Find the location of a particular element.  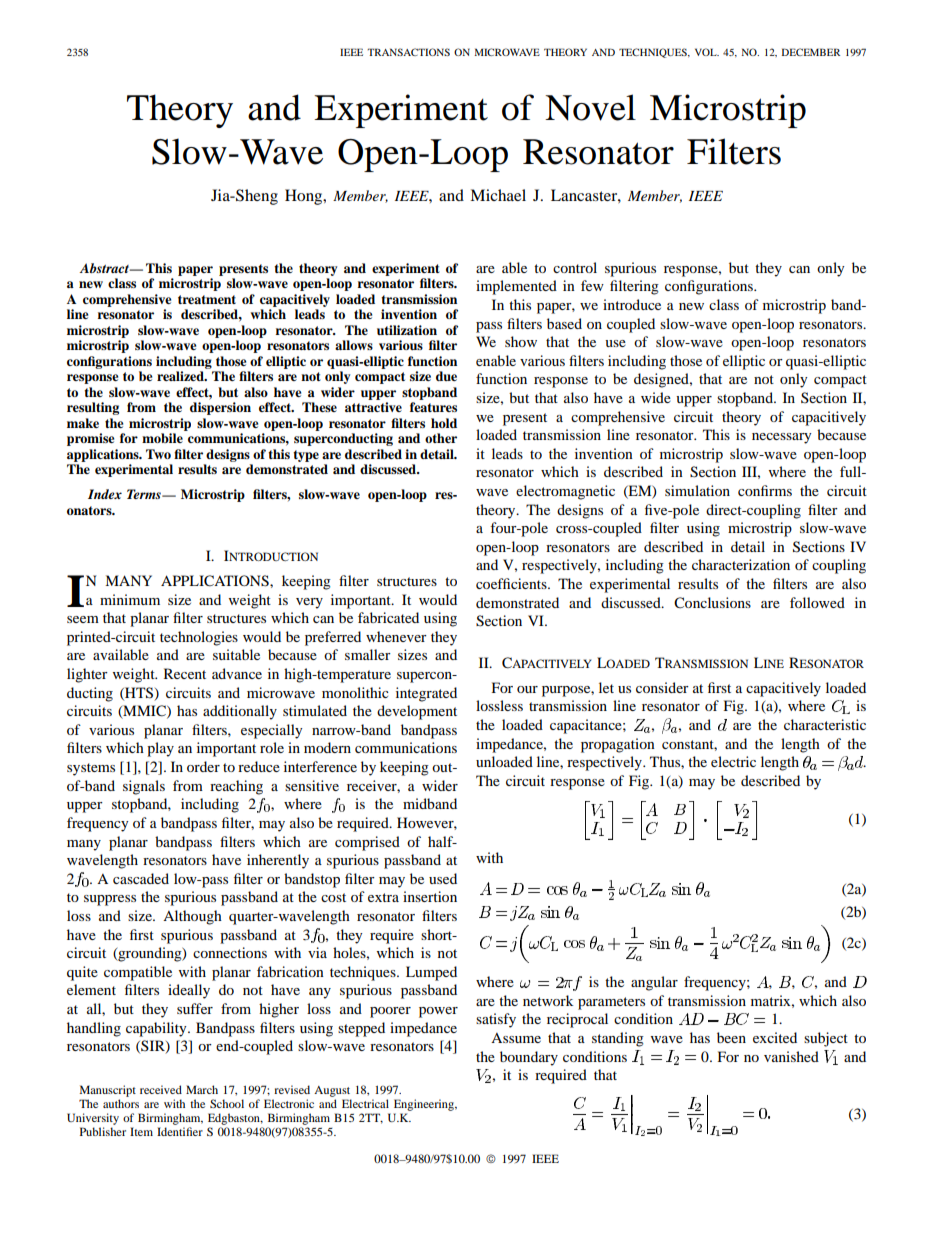

mobile is located at coordinates (162, 438).
